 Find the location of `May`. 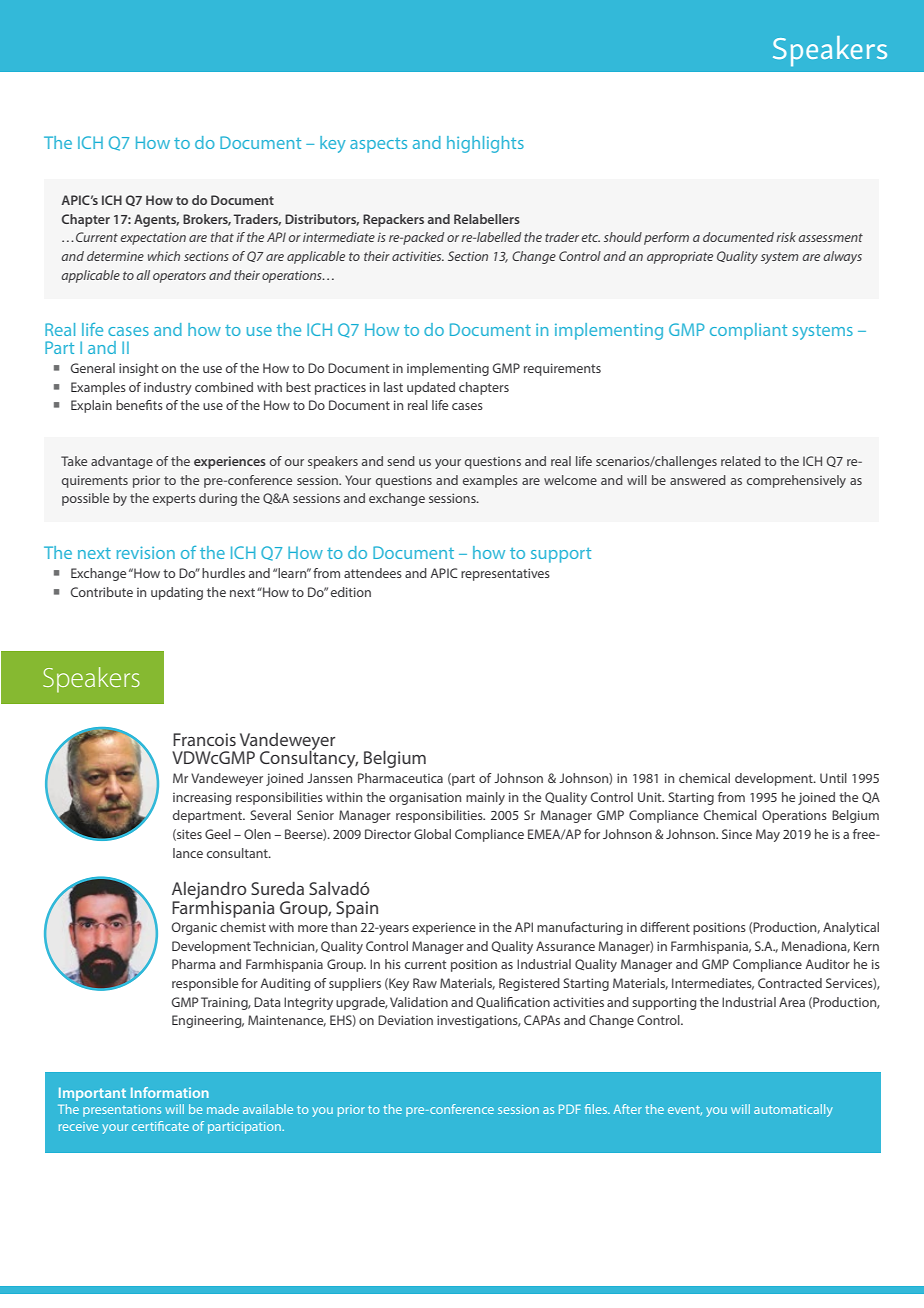

May is located at coordinates (768, 835).
